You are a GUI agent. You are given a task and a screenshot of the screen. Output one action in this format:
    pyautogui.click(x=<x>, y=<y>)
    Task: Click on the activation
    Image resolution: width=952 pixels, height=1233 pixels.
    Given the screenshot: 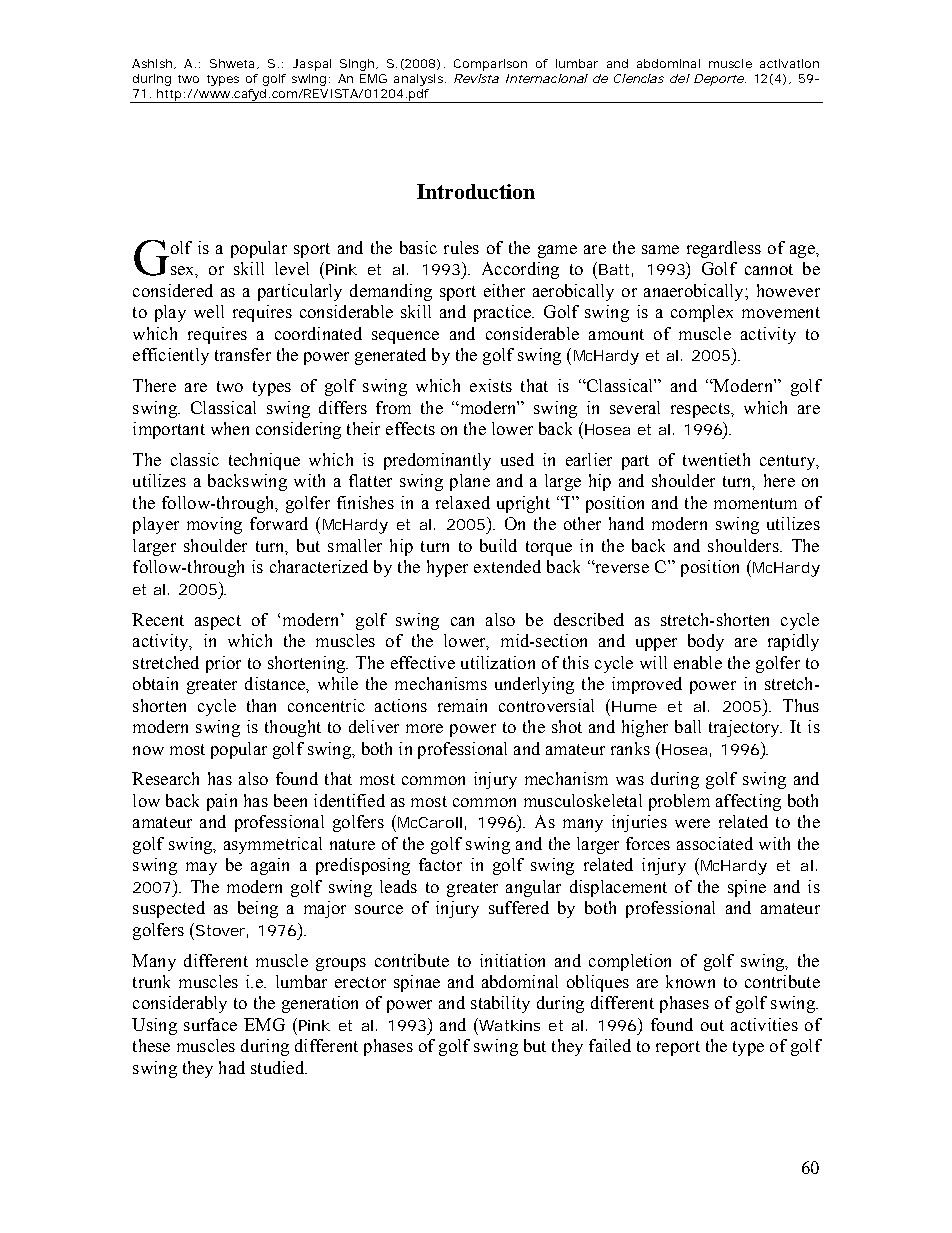 What is the action you would take?
    pyautogui.click(x=789, y=63)
